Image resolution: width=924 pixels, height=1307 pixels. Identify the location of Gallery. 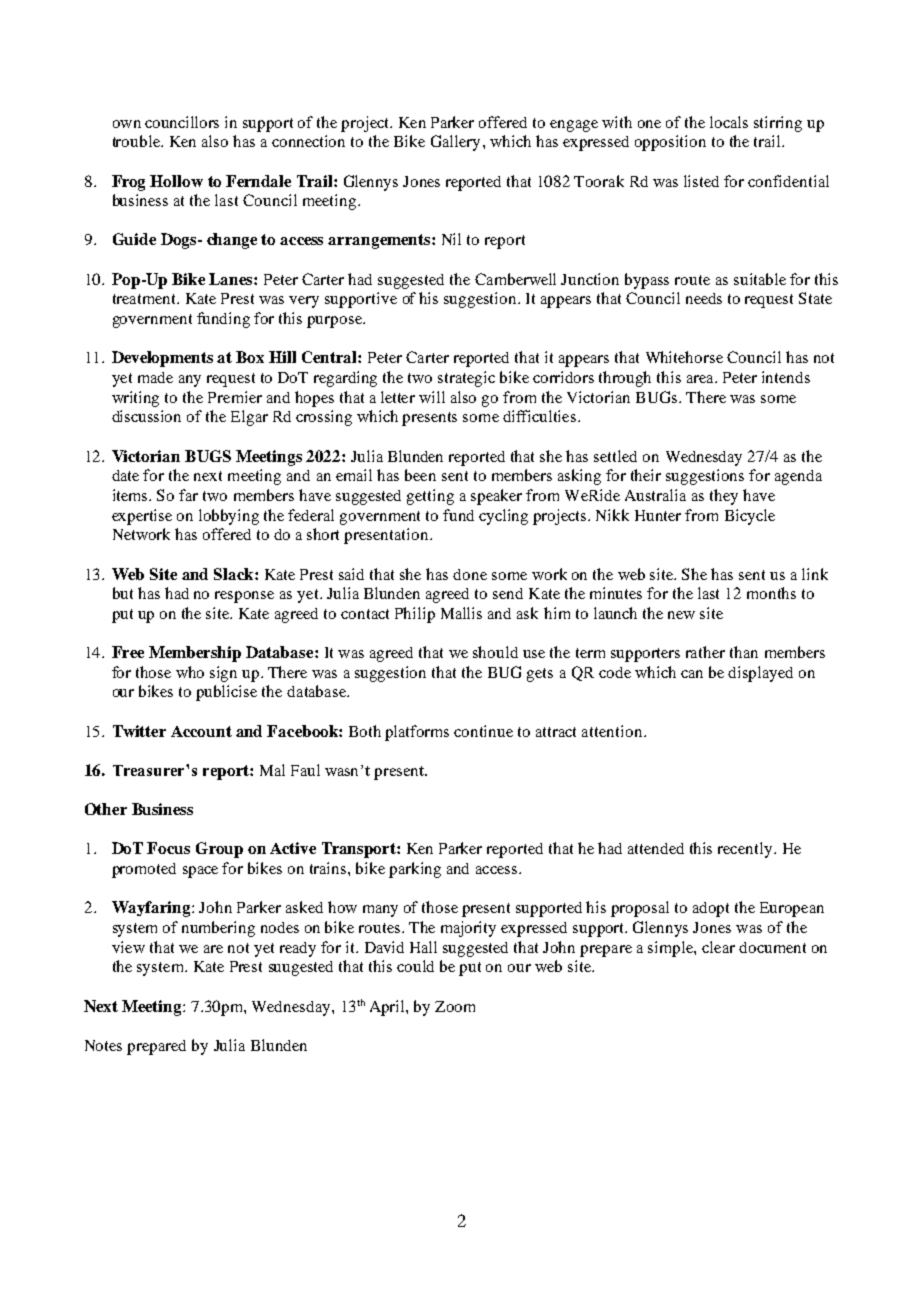
(455, 143).
